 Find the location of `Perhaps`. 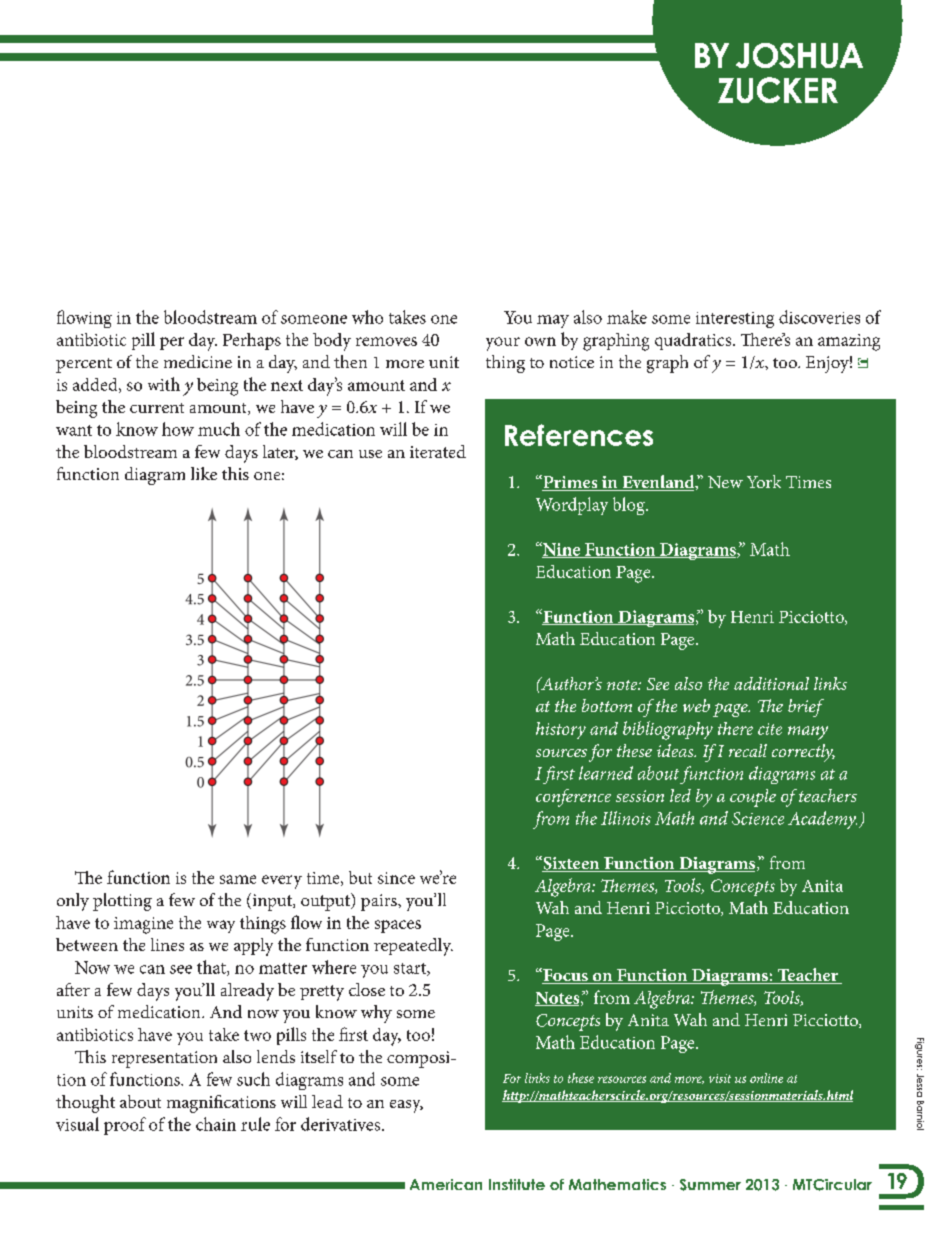

Perhaps is located at coordinates (252, 341).
